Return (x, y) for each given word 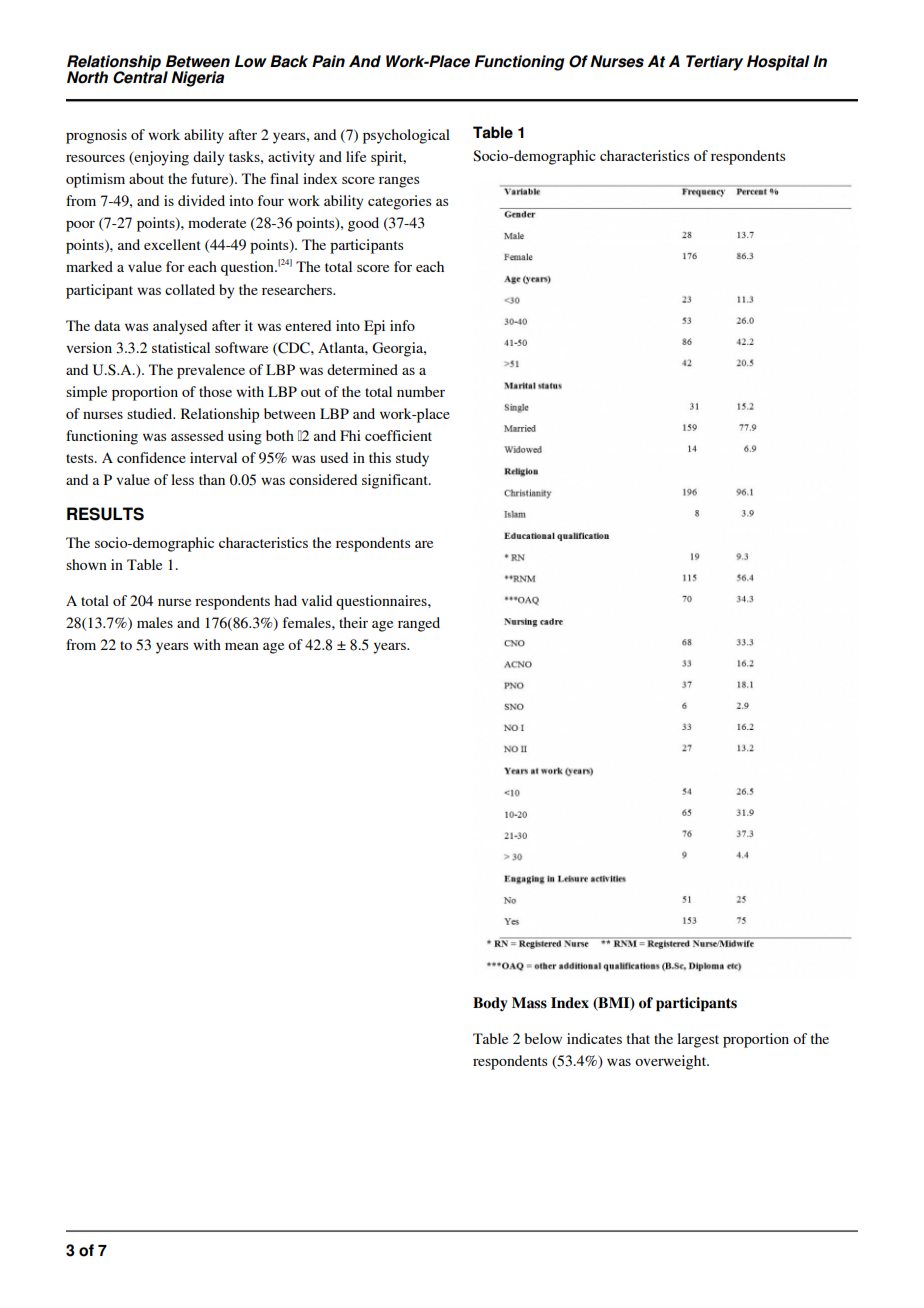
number (421, 391)
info (402, 325)
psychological (406, 136)
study (412, 459)
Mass (529, 1003)
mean (242, 646)
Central (140, 76)
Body (490, 1004)
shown (86, 564)
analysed (180, 327)
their (353, 622)
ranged (419, 624)
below (543, 1038)
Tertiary (714, 63)
